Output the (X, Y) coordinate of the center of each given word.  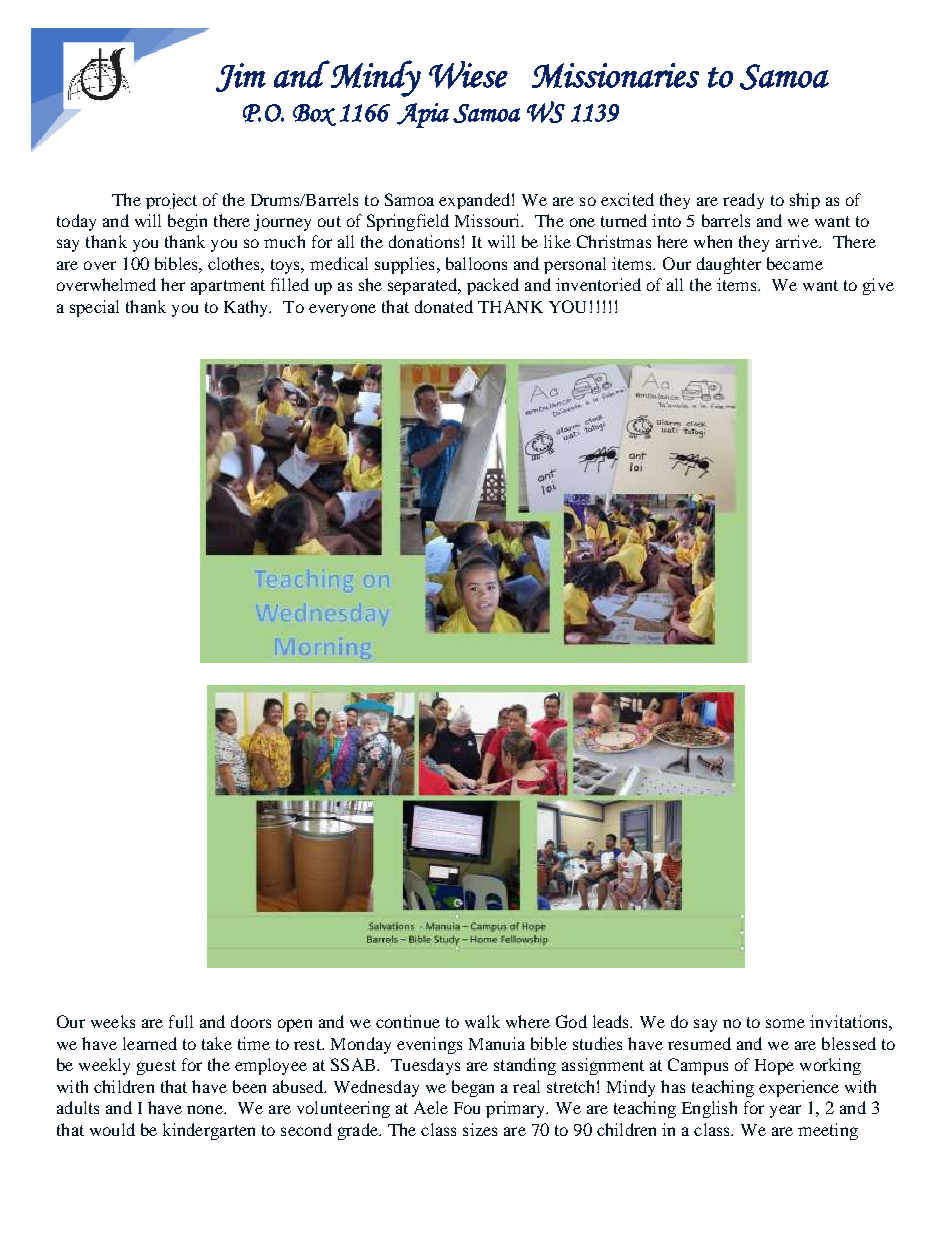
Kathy (247, 308)
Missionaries (615, 75)
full (181, 1021)
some (785, 1023)
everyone (342, 310)
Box (314, 115)
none (206, 1109)
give (878, 286)
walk (482, 1021)
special (94, 308)
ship (805, 201)
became (795, 263)
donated (444, 306)
